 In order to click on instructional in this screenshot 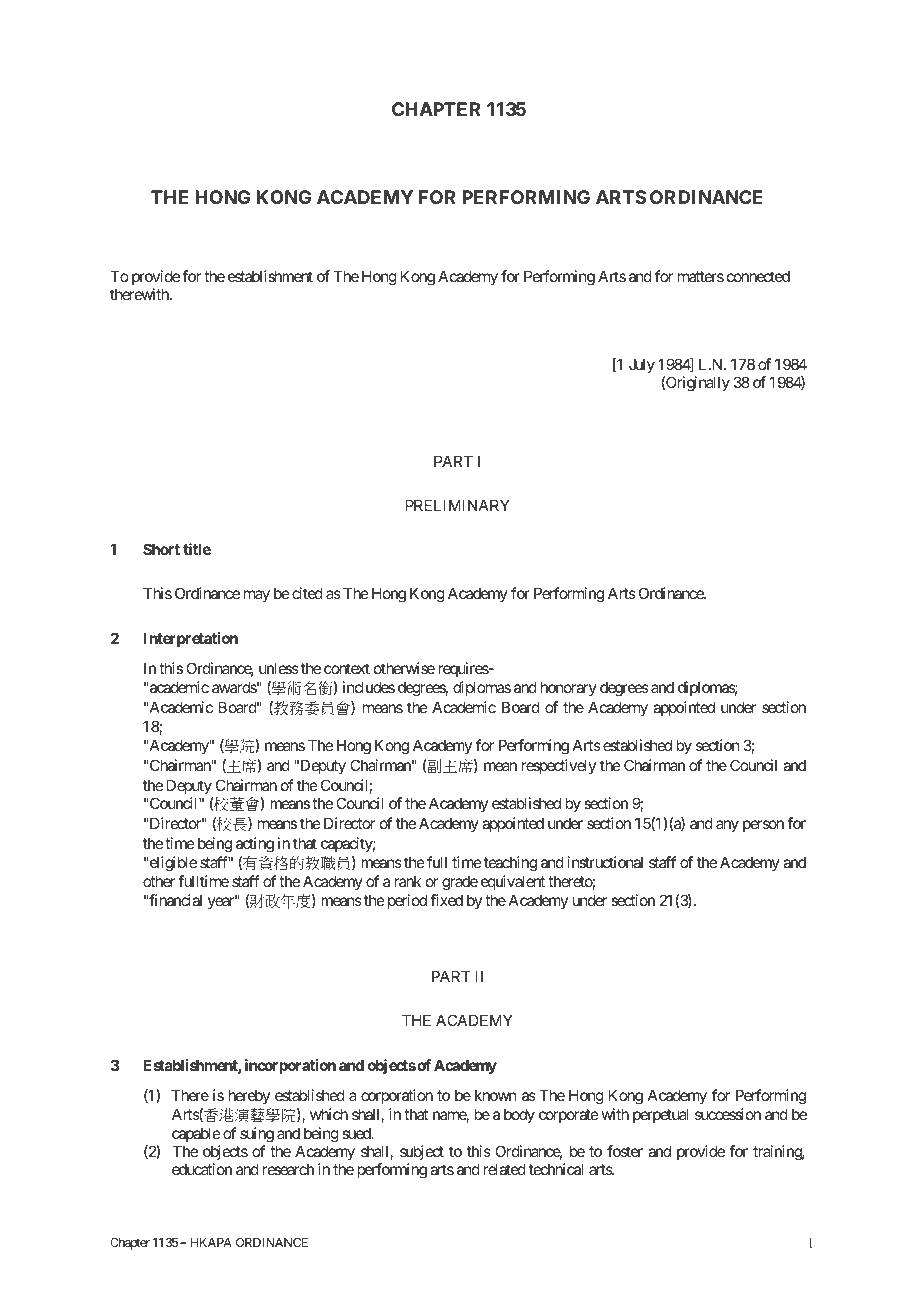, I will do `click(605, 862)`.
